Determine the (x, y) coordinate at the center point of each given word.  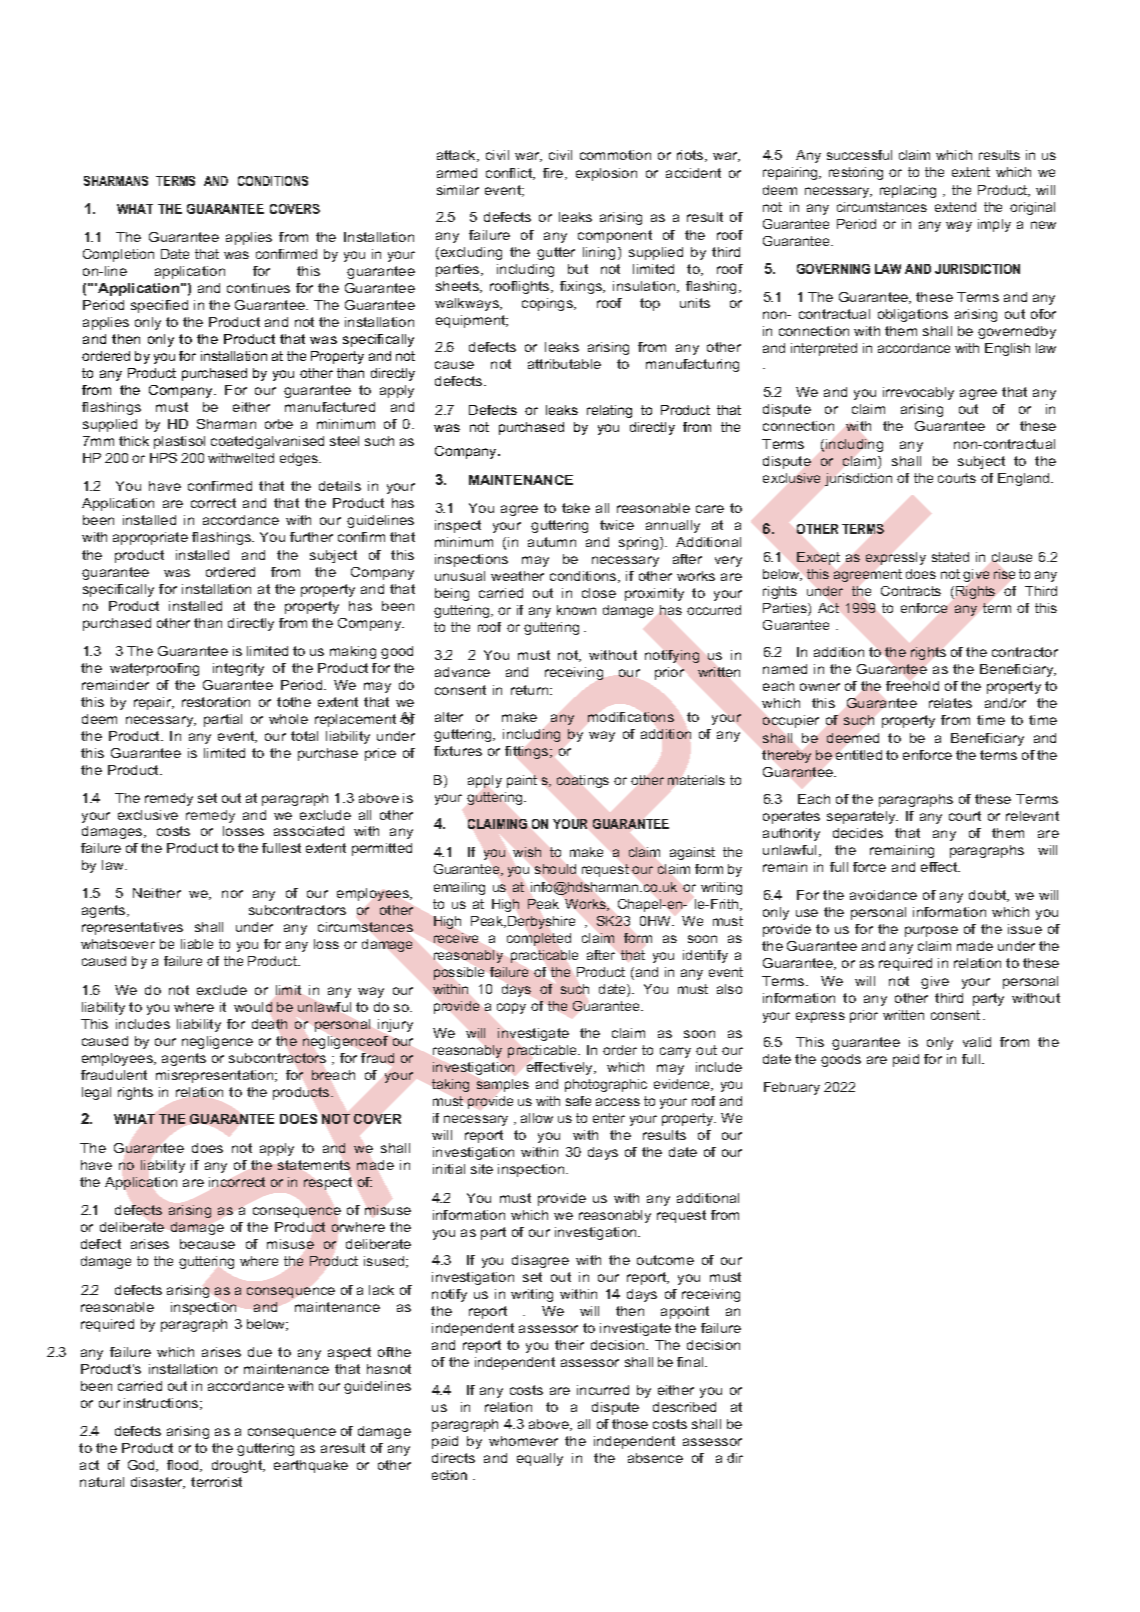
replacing (908, 191)
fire (554, 174)
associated (309, 831)
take (576, 508)
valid (977, 1042)
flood (184, 1466)
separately (862, 817)
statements (314, 1165)
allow (537, 1118)
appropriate (150, 538)
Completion (118, 255)
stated (950, 557)
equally (540, 1459)
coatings (583, 781)
